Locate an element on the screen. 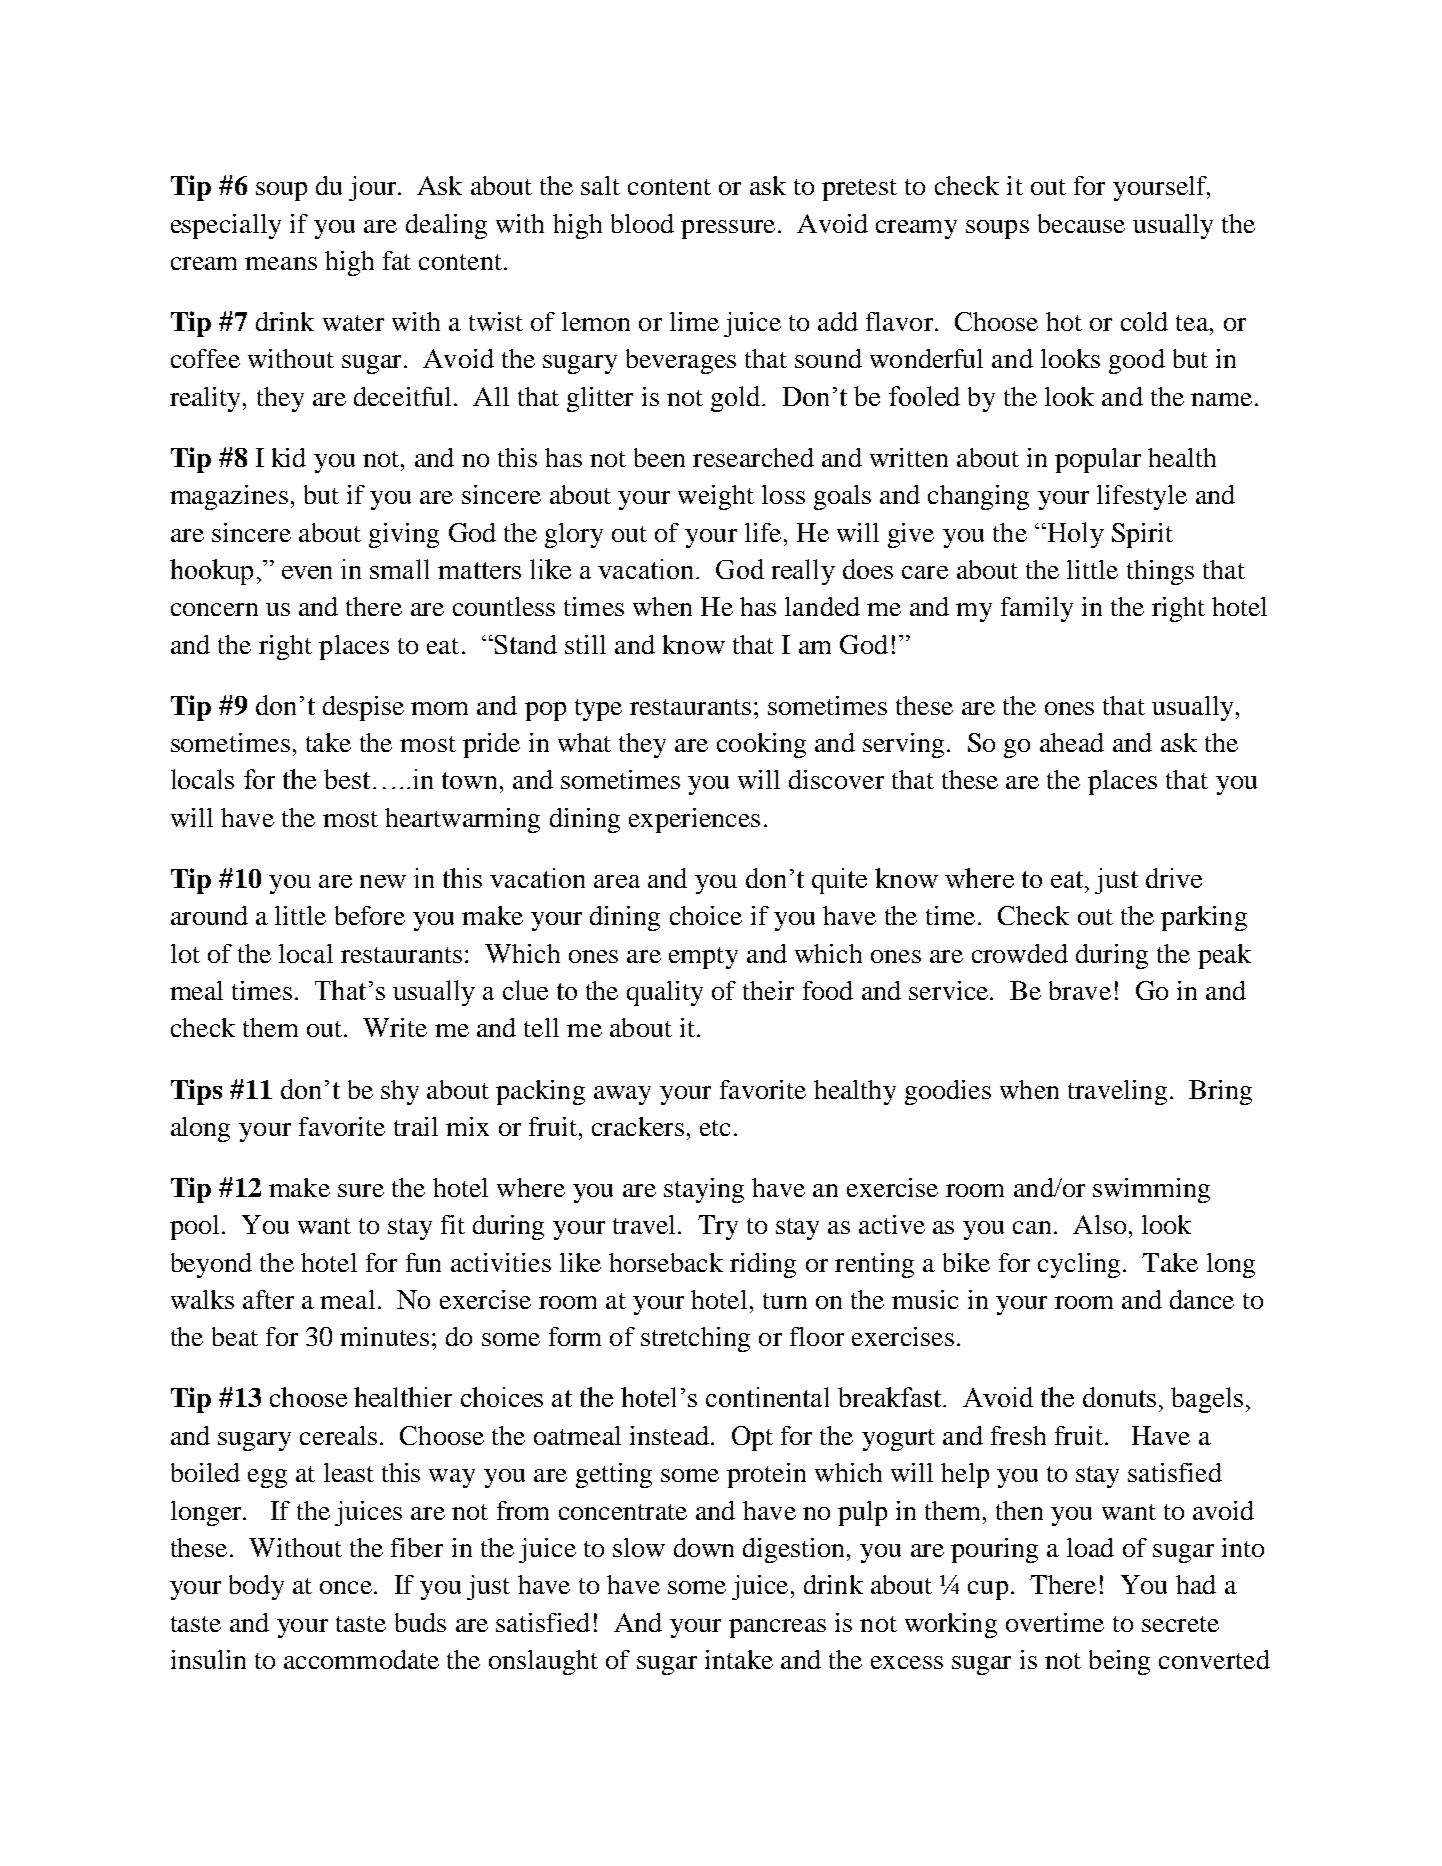 The height and width of the screenshot is (1866, 1442). empty is located at coordinates (703, 958).
